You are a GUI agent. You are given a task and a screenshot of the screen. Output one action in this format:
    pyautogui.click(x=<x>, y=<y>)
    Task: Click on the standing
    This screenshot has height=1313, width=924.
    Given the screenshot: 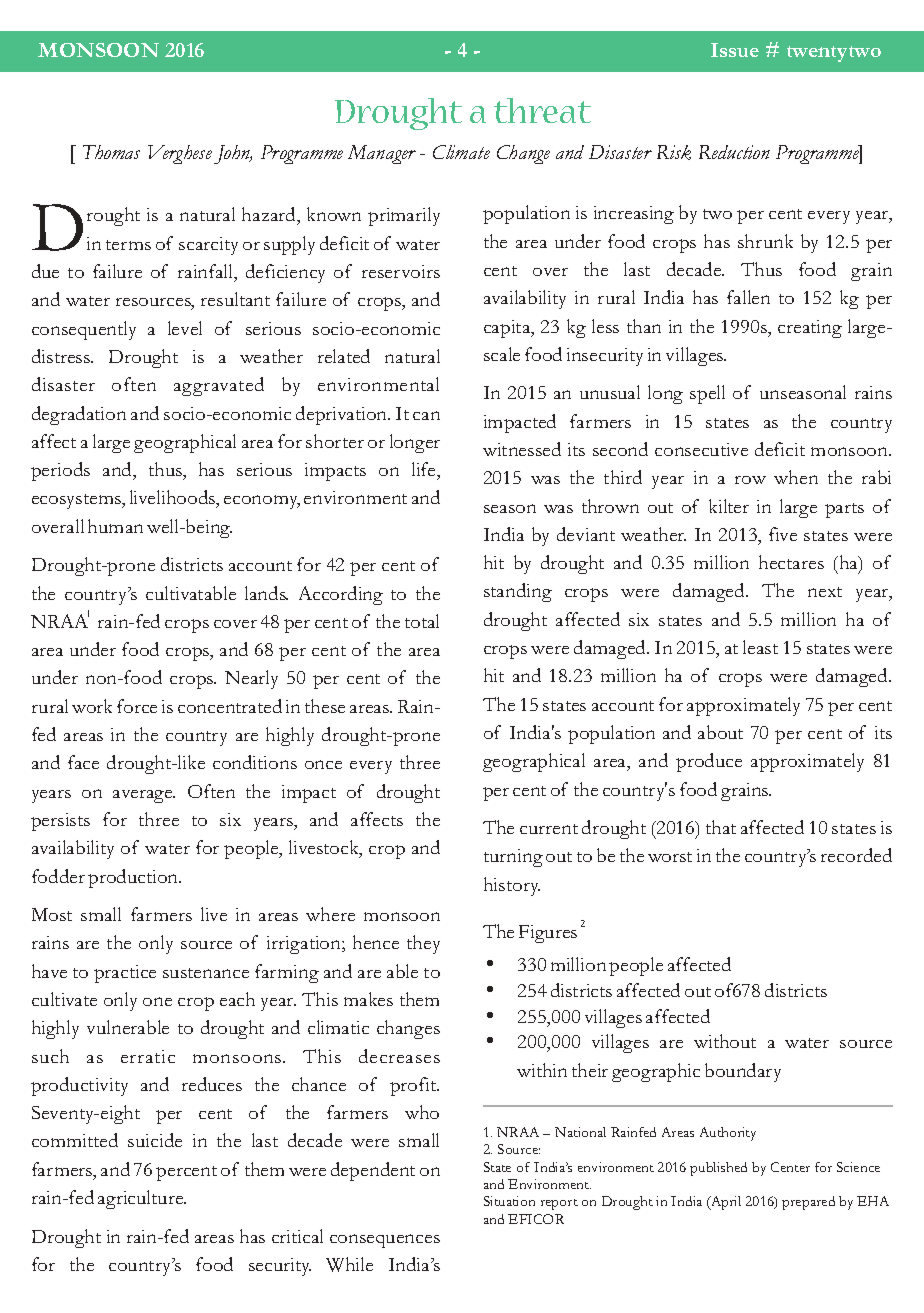 What is the action you would take?
    pyautogui.click(x=518, y=592)
